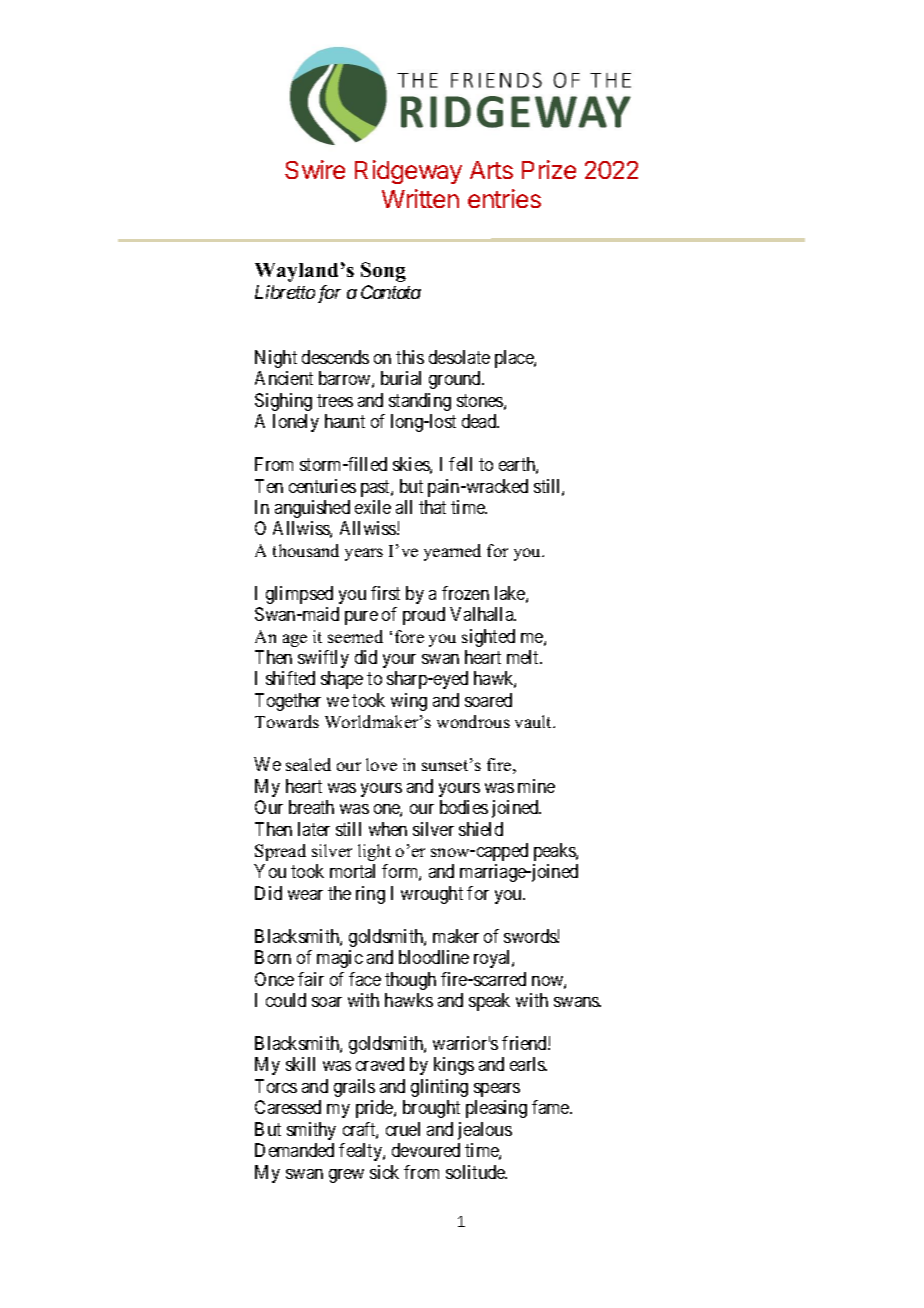 This screenshot has height=1308, width=924. Describe the element at coordinates (285, 292) in the screenshot. I see `Libretto` at that location.
